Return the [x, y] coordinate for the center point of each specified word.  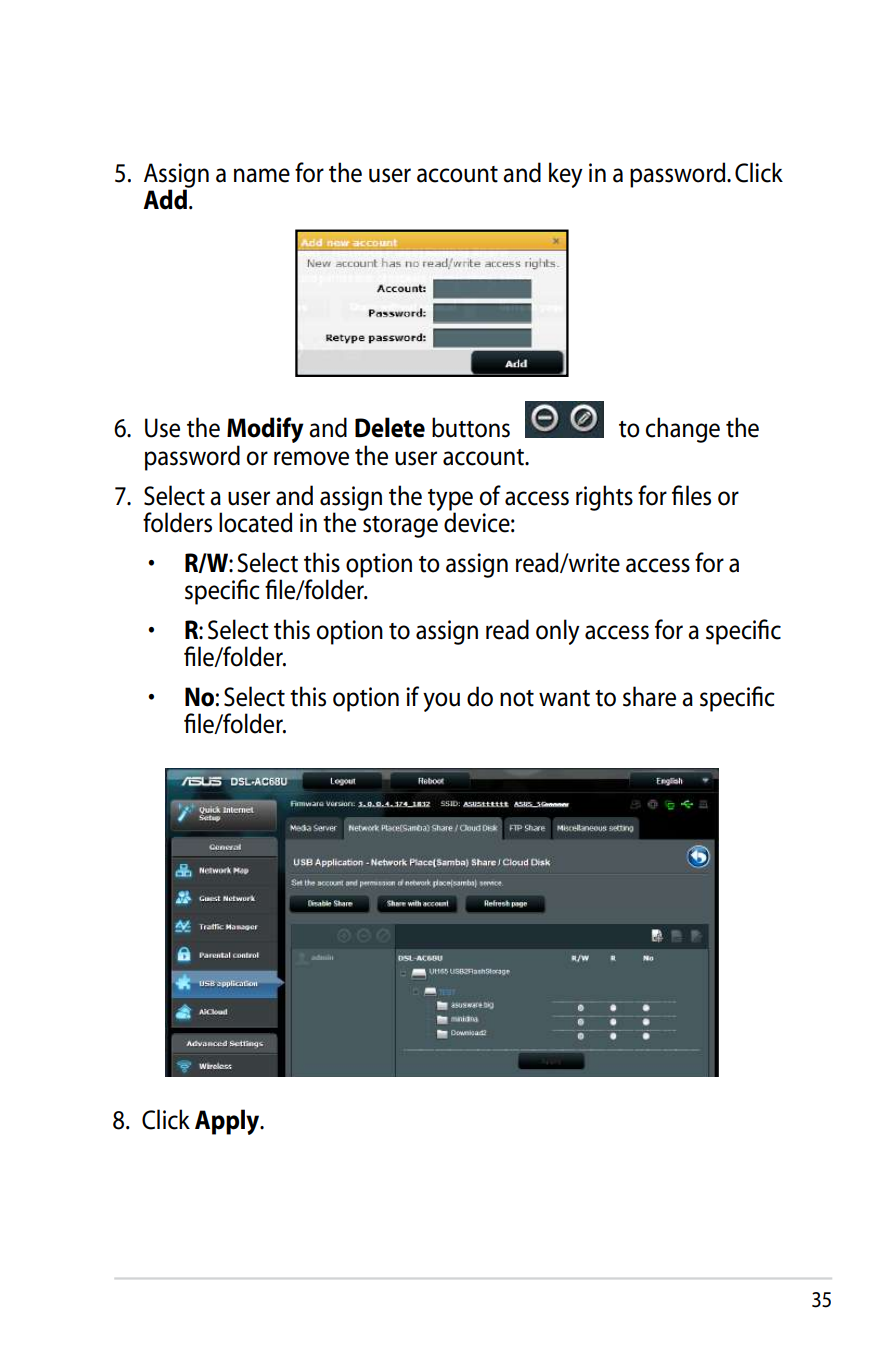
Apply [228, 1122]
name [262, 175]
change [683, 430]
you [441, 702]
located [255, 522]
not [517, 698]
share [649, 696]
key [566, 175]
